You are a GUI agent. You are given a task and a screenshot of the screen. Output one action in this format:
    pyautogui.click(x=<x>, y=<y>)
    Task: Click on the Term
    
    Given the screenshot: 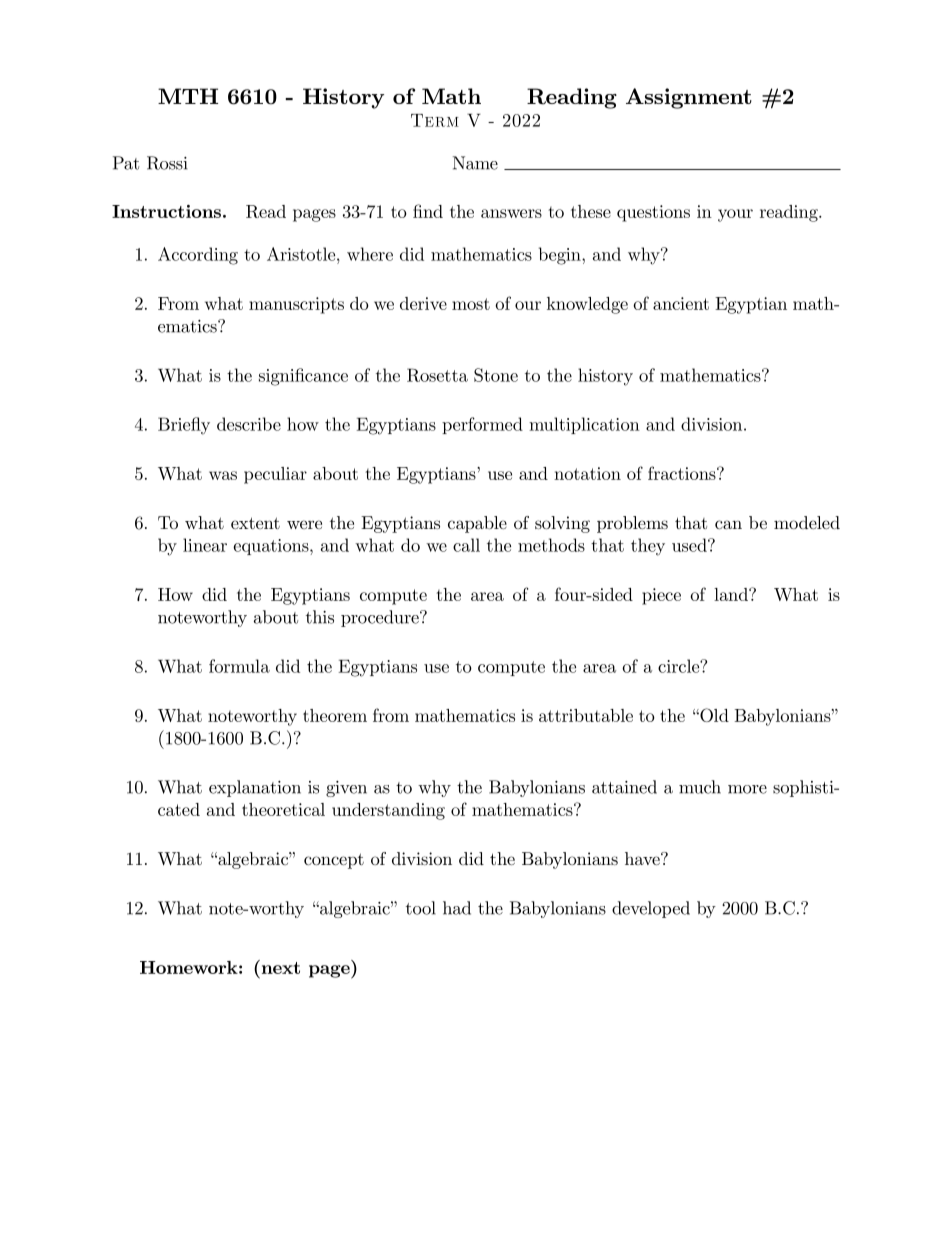 What is the action you would take?
    pyautogui.click(x=435, y=120)
